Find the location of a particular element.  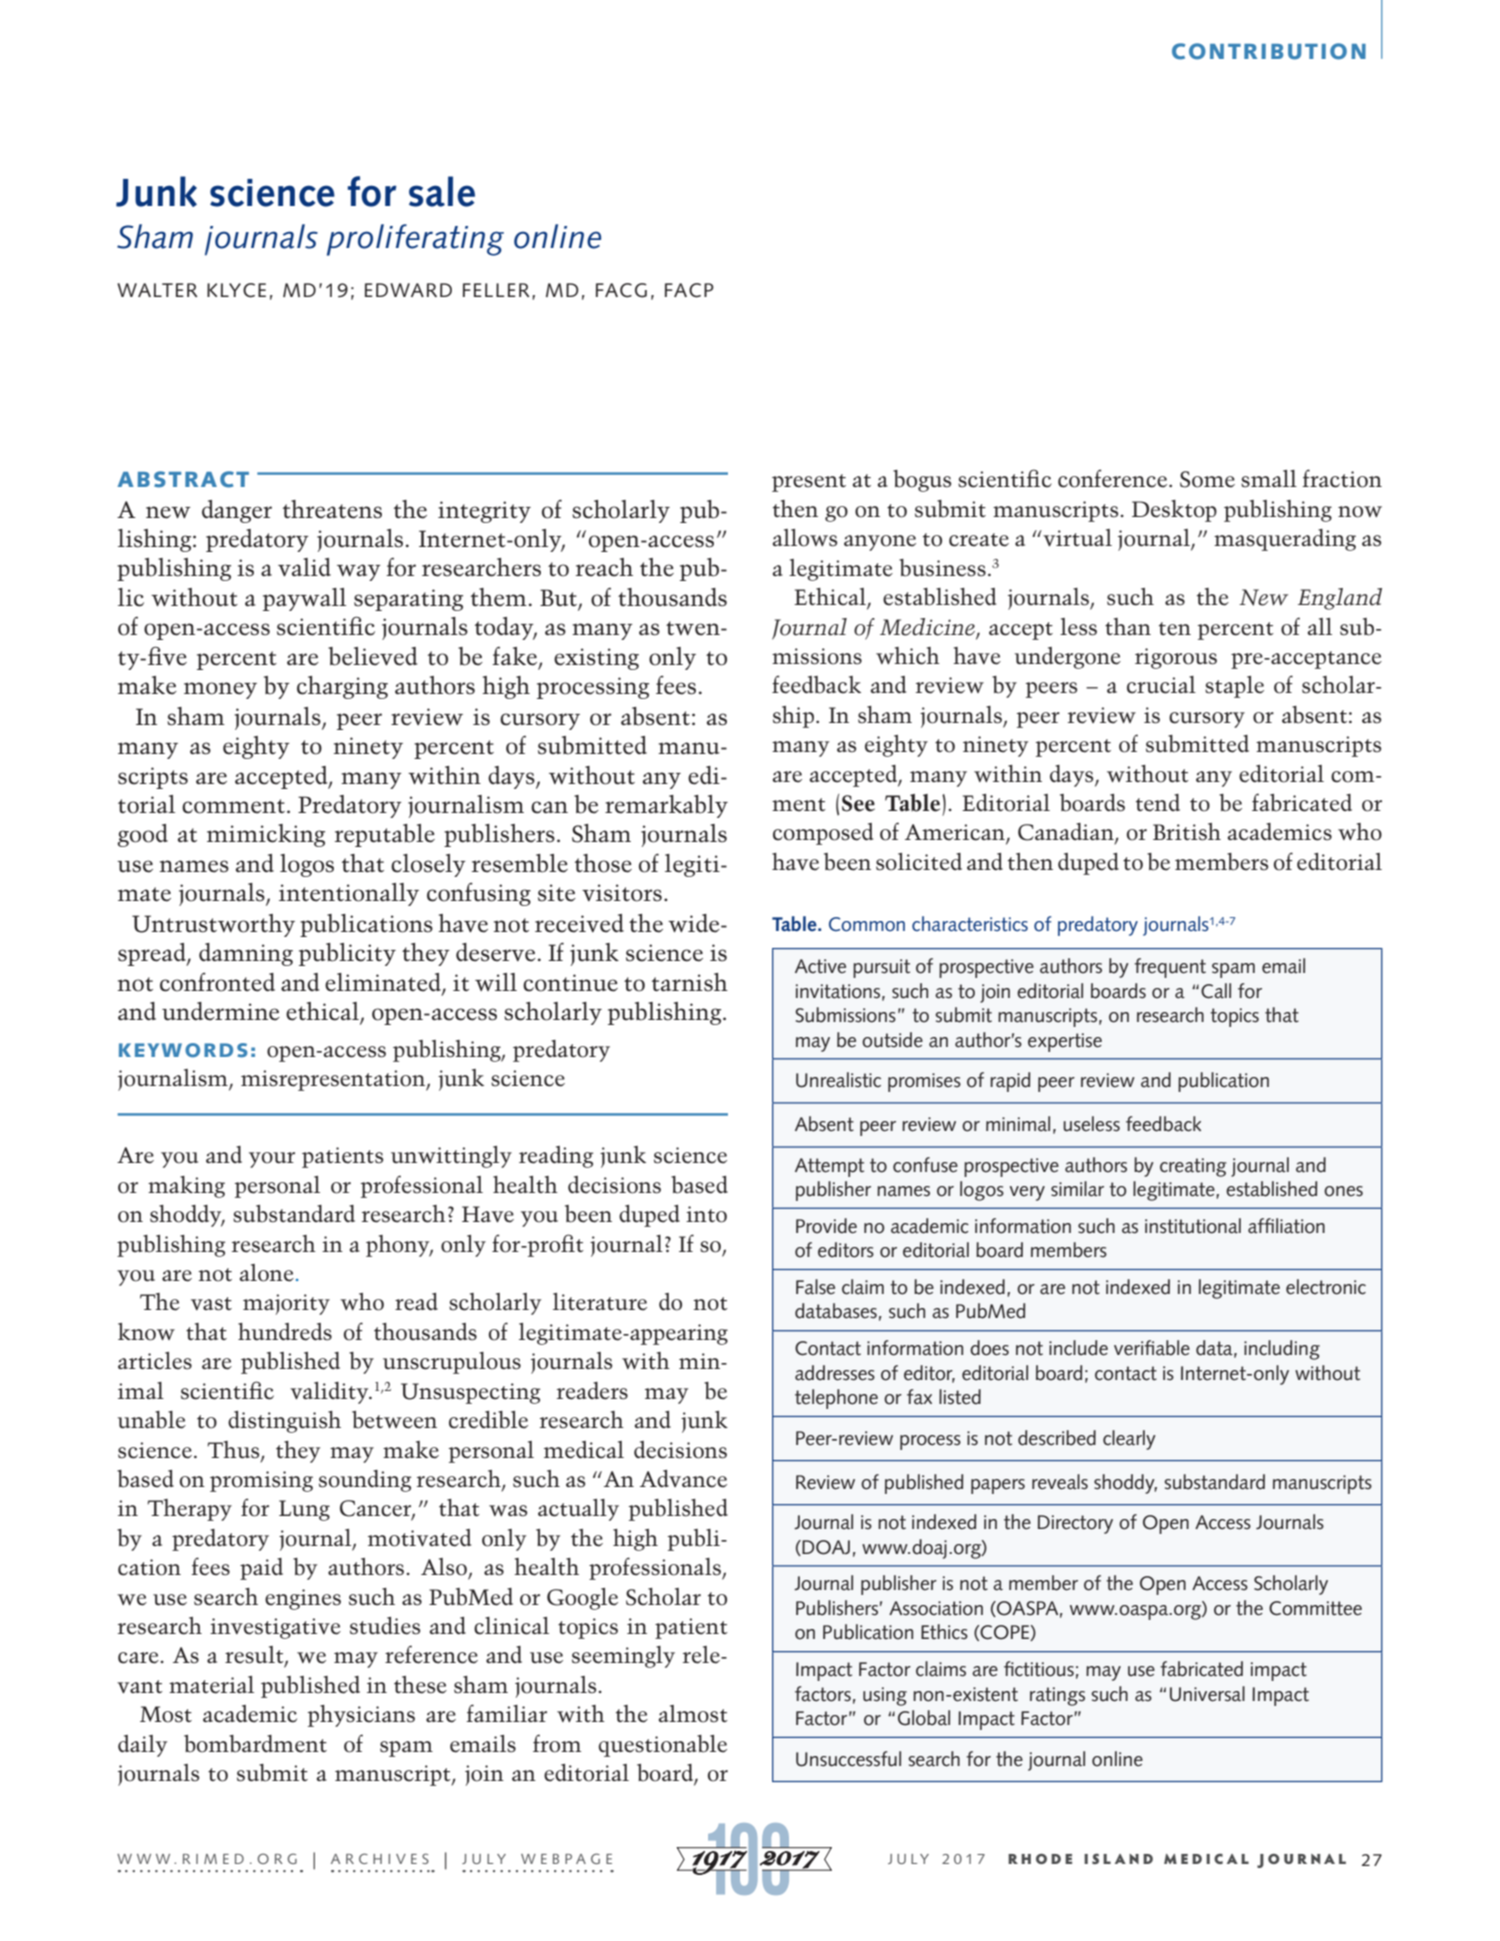

alone is located at coordinates (267, 1273).
